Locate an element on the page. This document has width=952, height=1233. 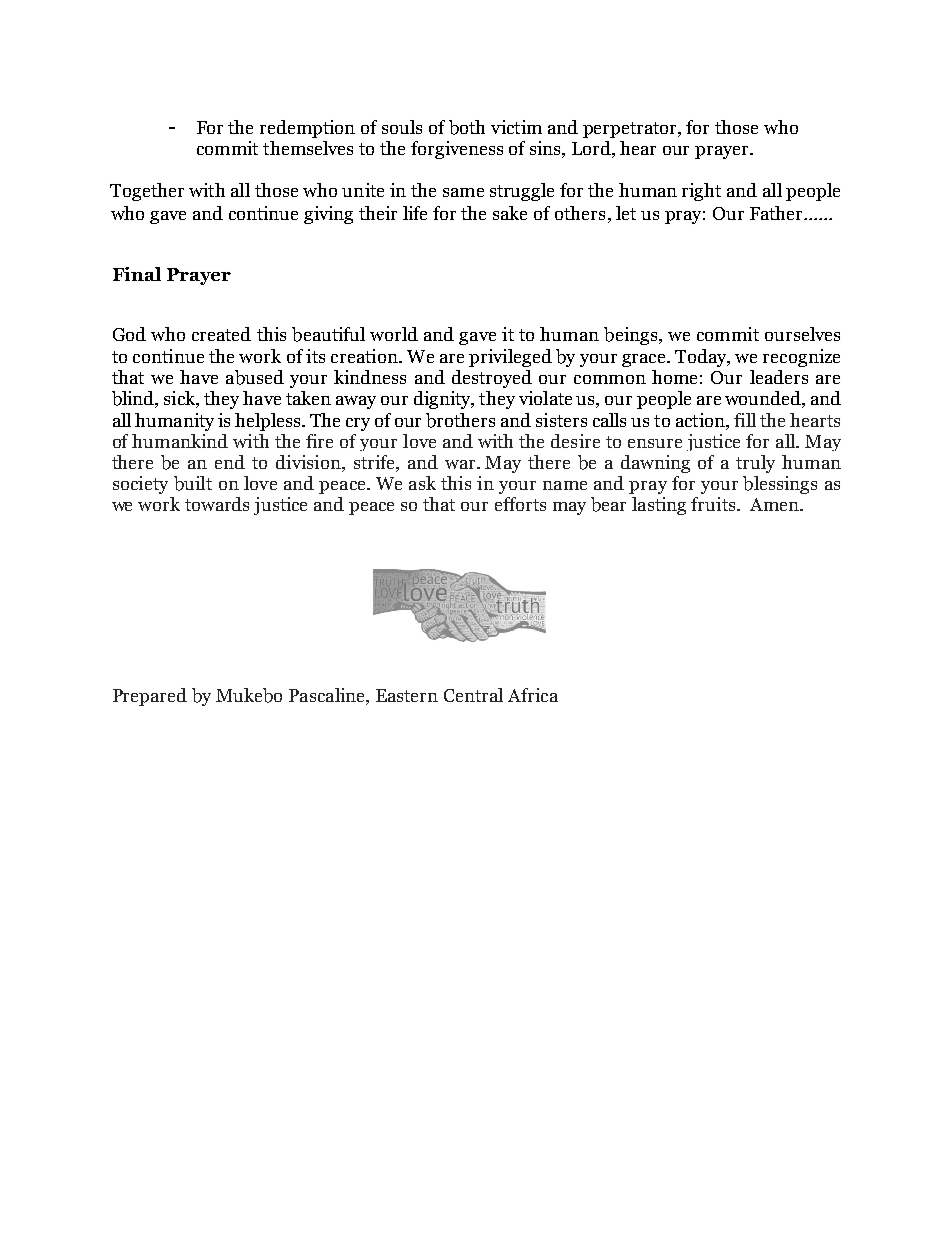
themselves is located at coordinates (308, 148).
